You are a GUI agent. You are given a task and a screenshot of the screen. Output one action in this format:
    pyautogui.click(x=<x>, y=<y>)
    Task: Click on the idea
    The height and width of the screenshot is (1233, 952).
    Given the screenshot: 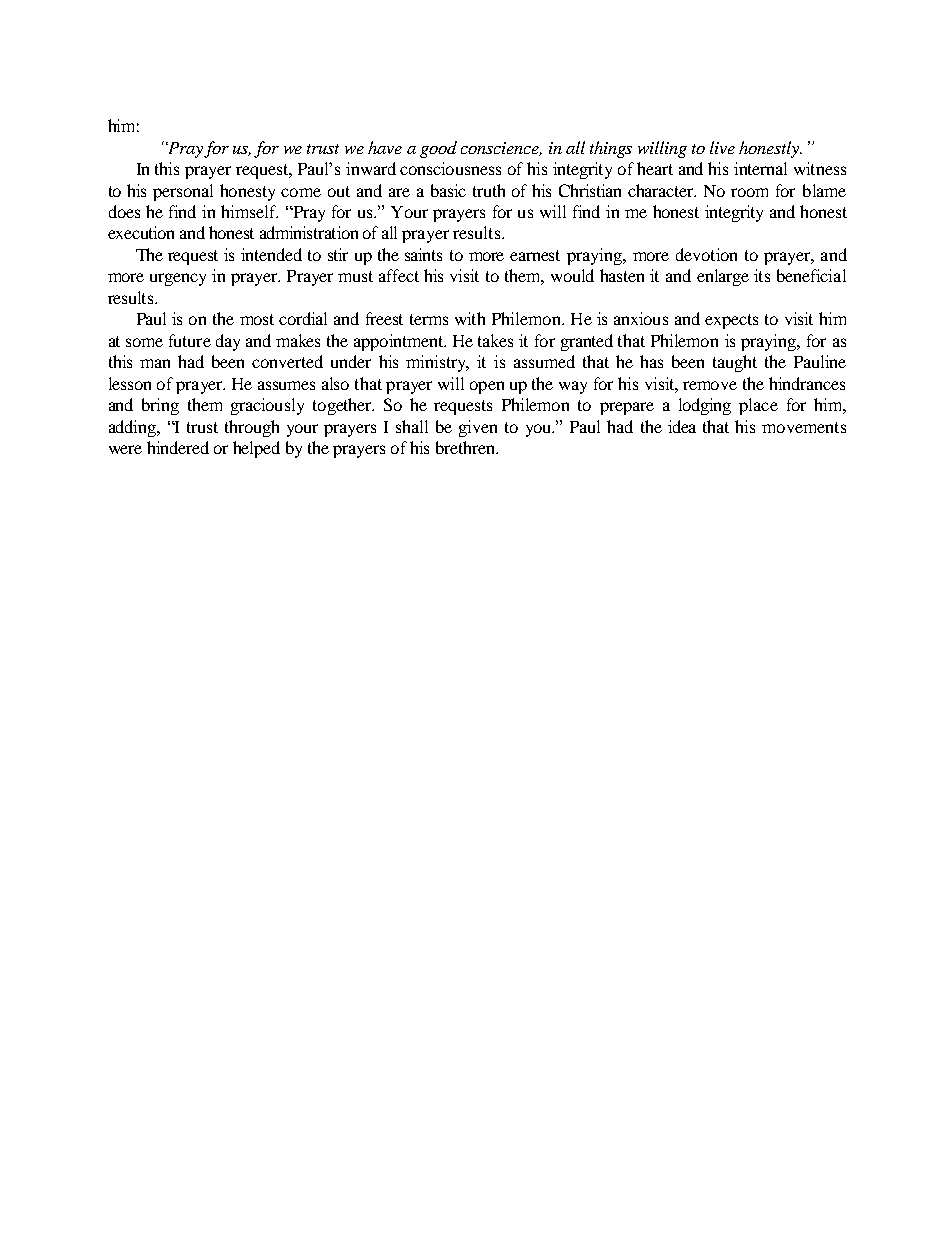 What is the action you would take?
    pyautogui.click(x=682, y=426)
